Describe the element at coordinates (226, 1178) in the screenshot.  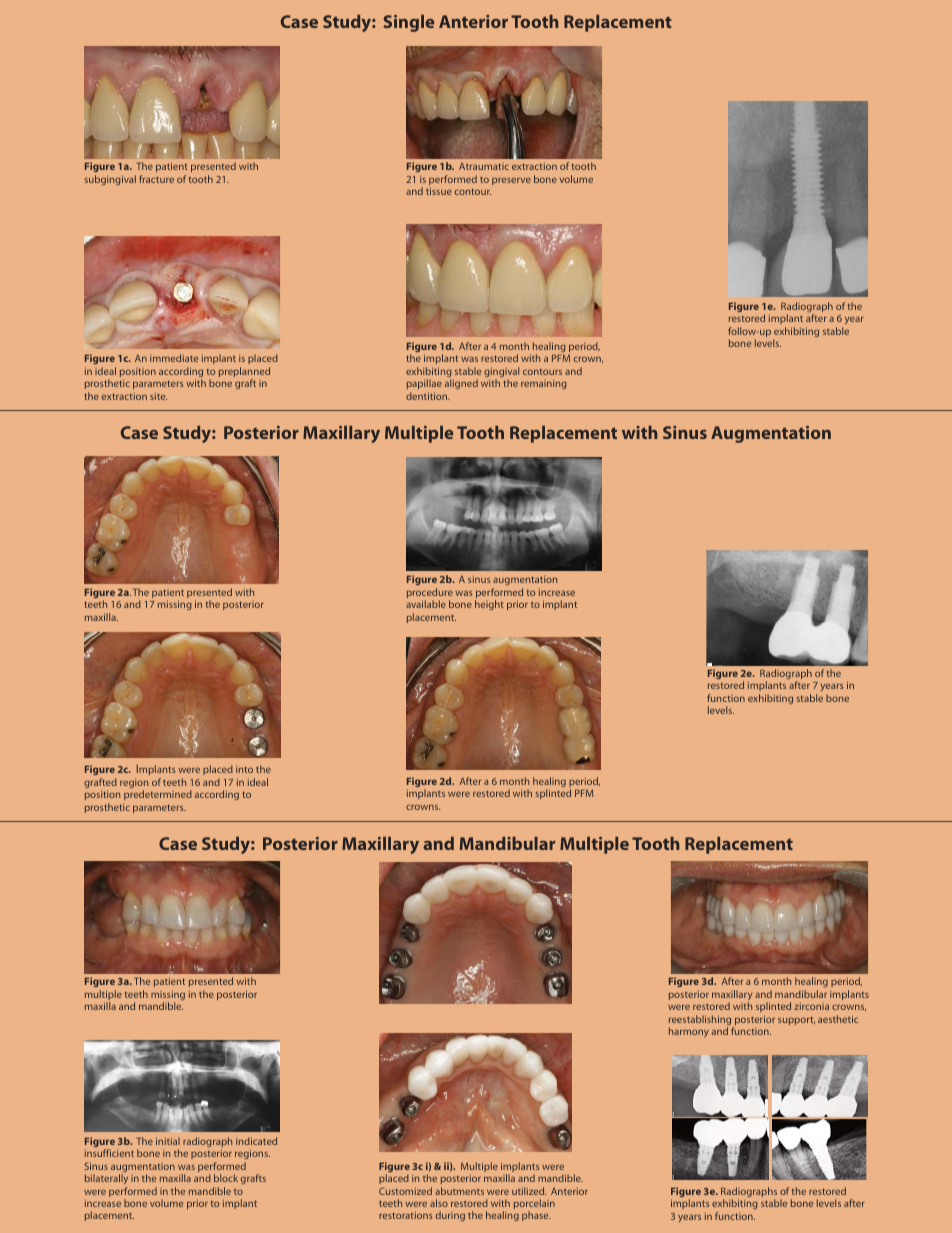
I see `block` at that location.
